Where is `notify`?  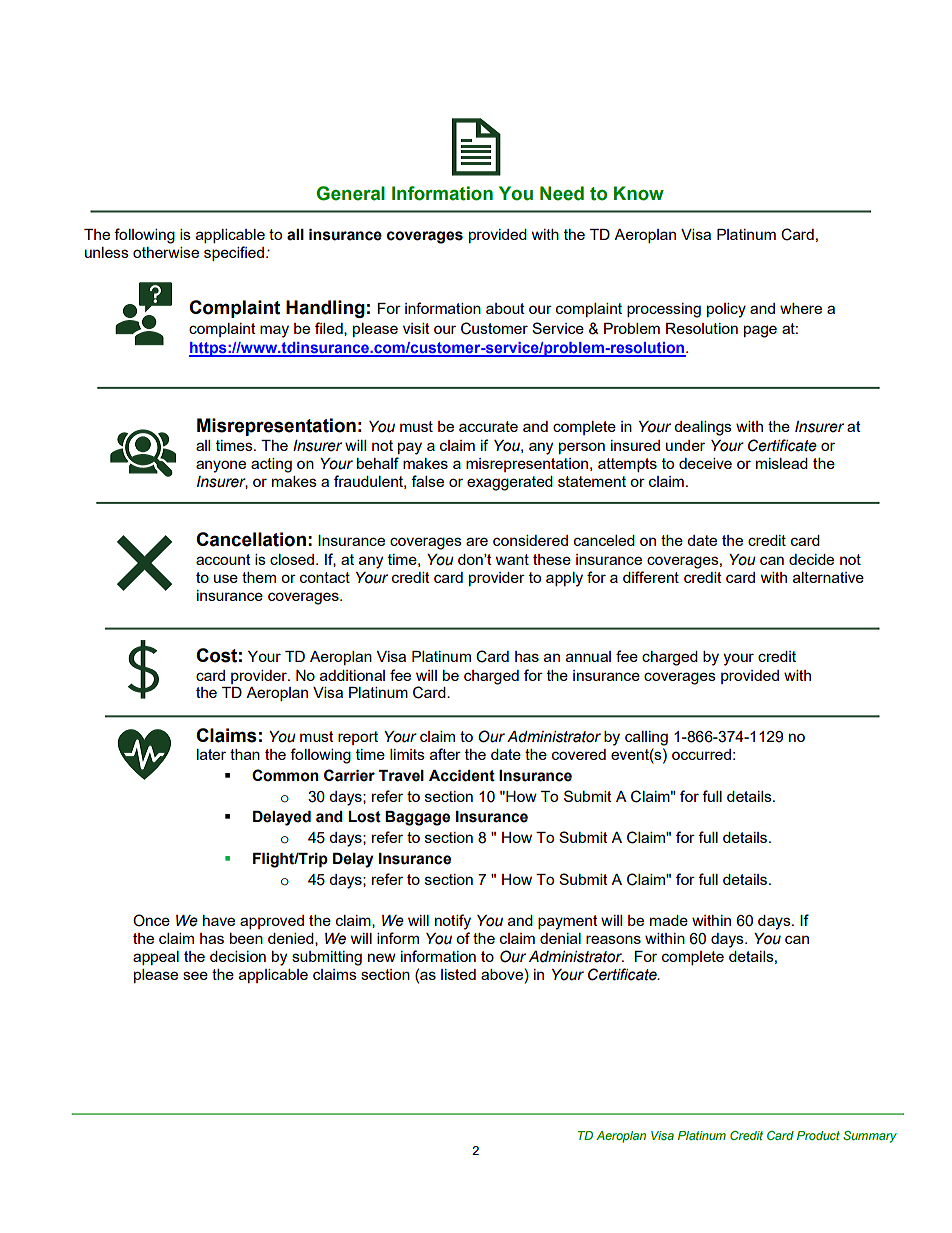 notify is located at coordinates (453, 922).
